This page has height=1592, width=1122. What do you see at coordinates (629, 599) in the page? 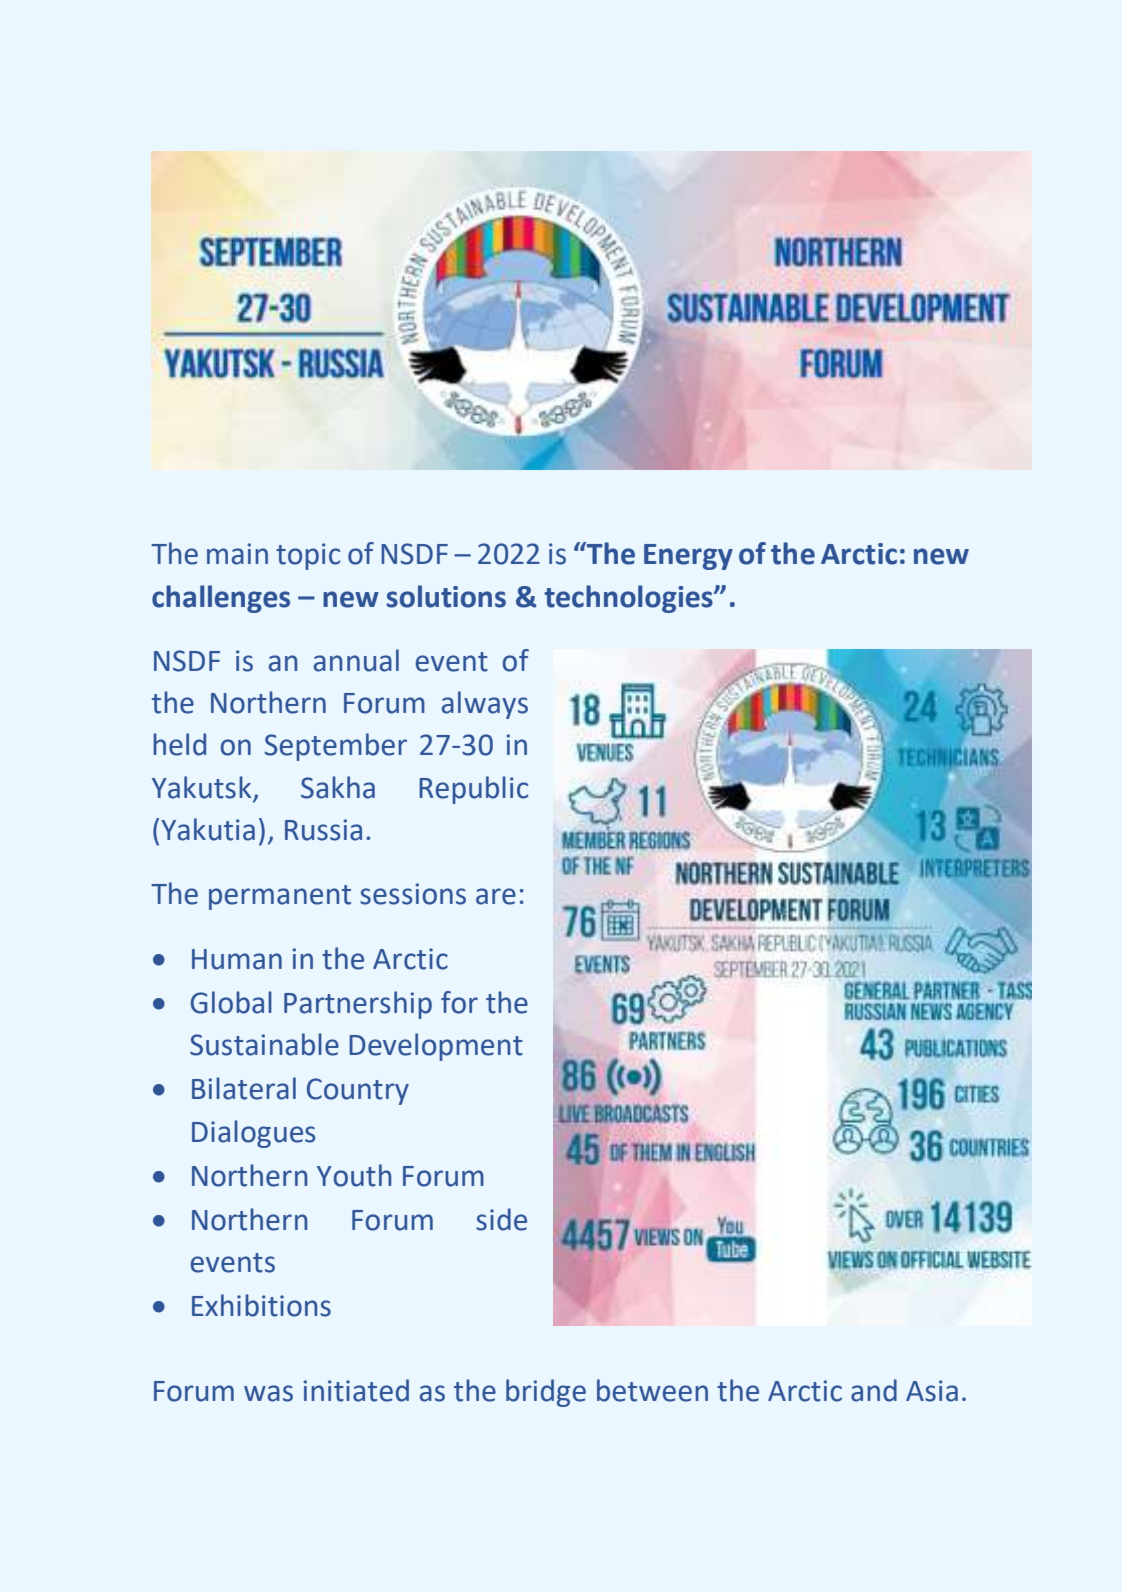
I see `technologies` at bounding box center [629, 599].
